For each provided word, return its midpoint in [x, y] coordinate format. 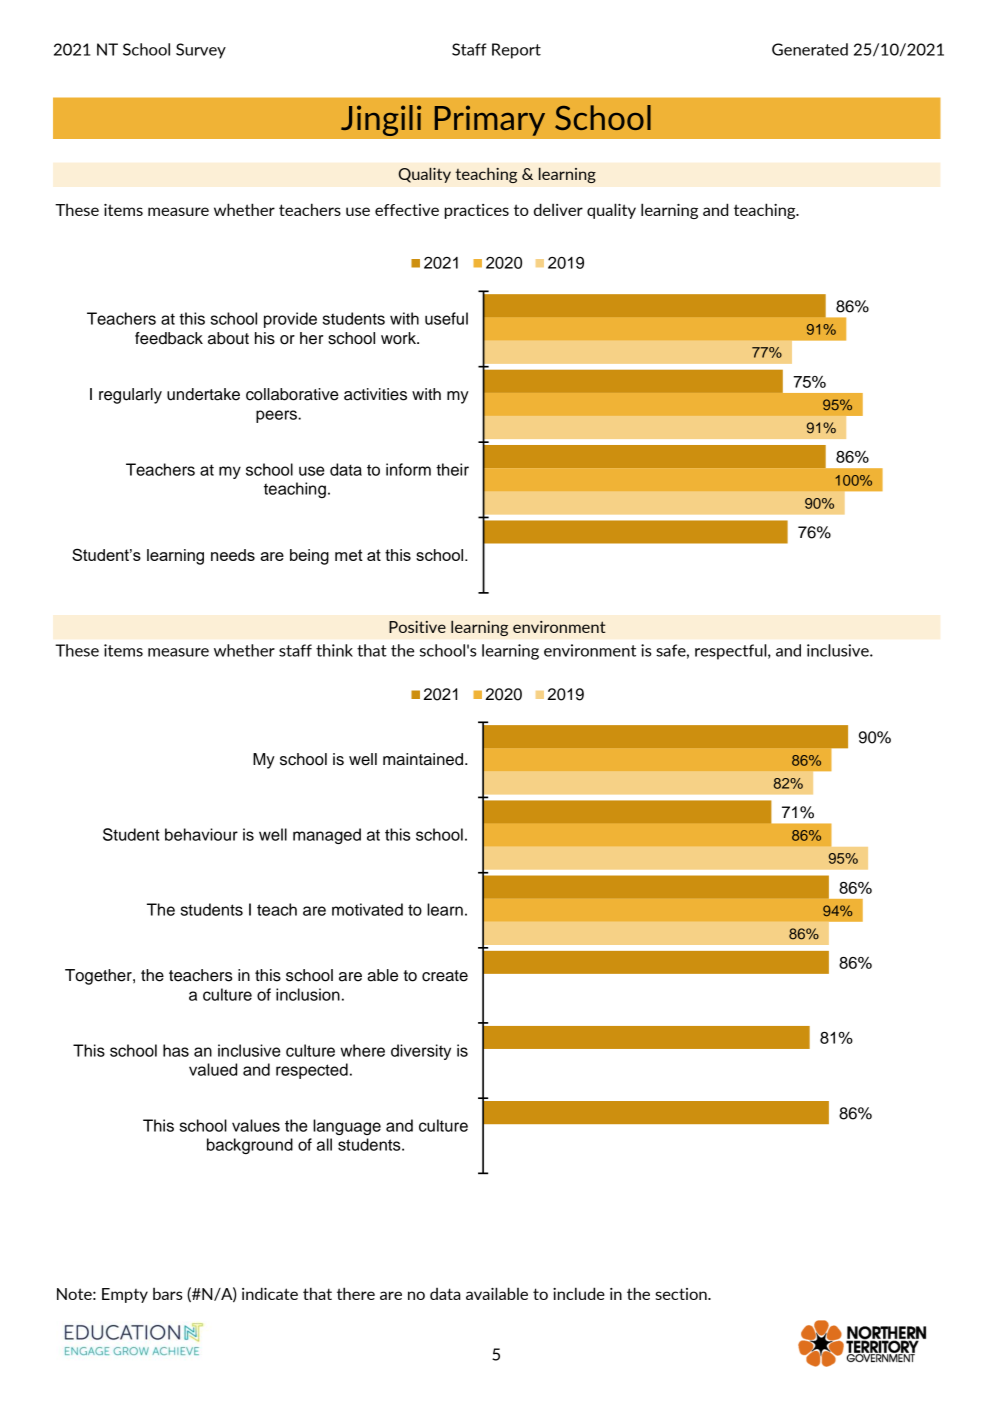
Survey [201, 51]
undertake [203, 394]
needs [233, 555]
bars [168, 1294]
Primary [490, 120]
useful [446, 318]
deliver [558, 209]
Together [99, 977]
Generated [810, 49]
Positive [417, 627]
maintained [424, 759]
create [445, 976]
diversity [421, 1052]
